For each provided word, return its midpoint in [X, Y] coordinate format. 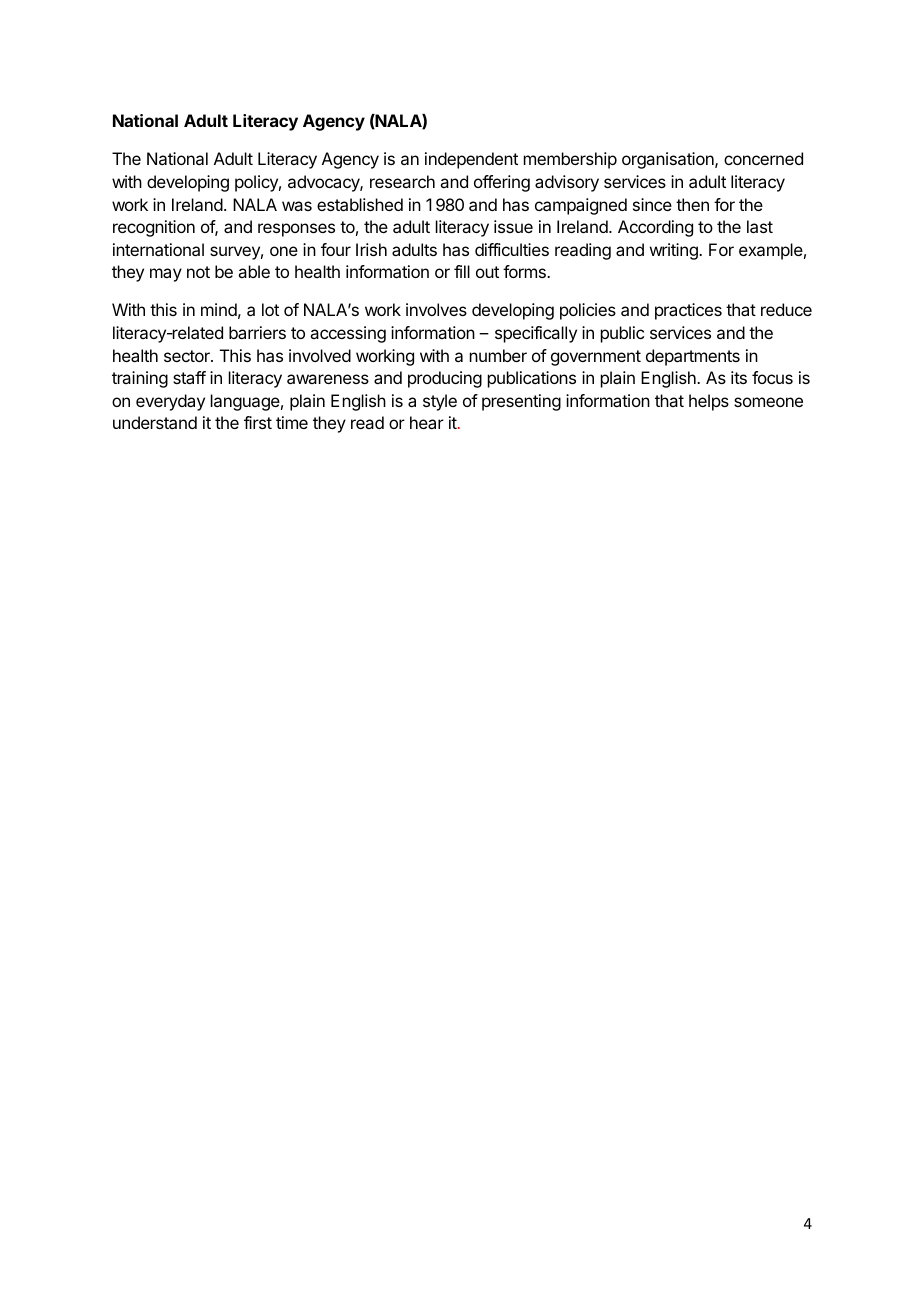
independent [471, 160]
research [402, 181]
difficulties [512, 249]
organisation [669, 160]
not [198, 272]
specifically [536, 334]
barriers [257, 332]
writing [675, 251]
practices [688, 311]
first [258, 422]
